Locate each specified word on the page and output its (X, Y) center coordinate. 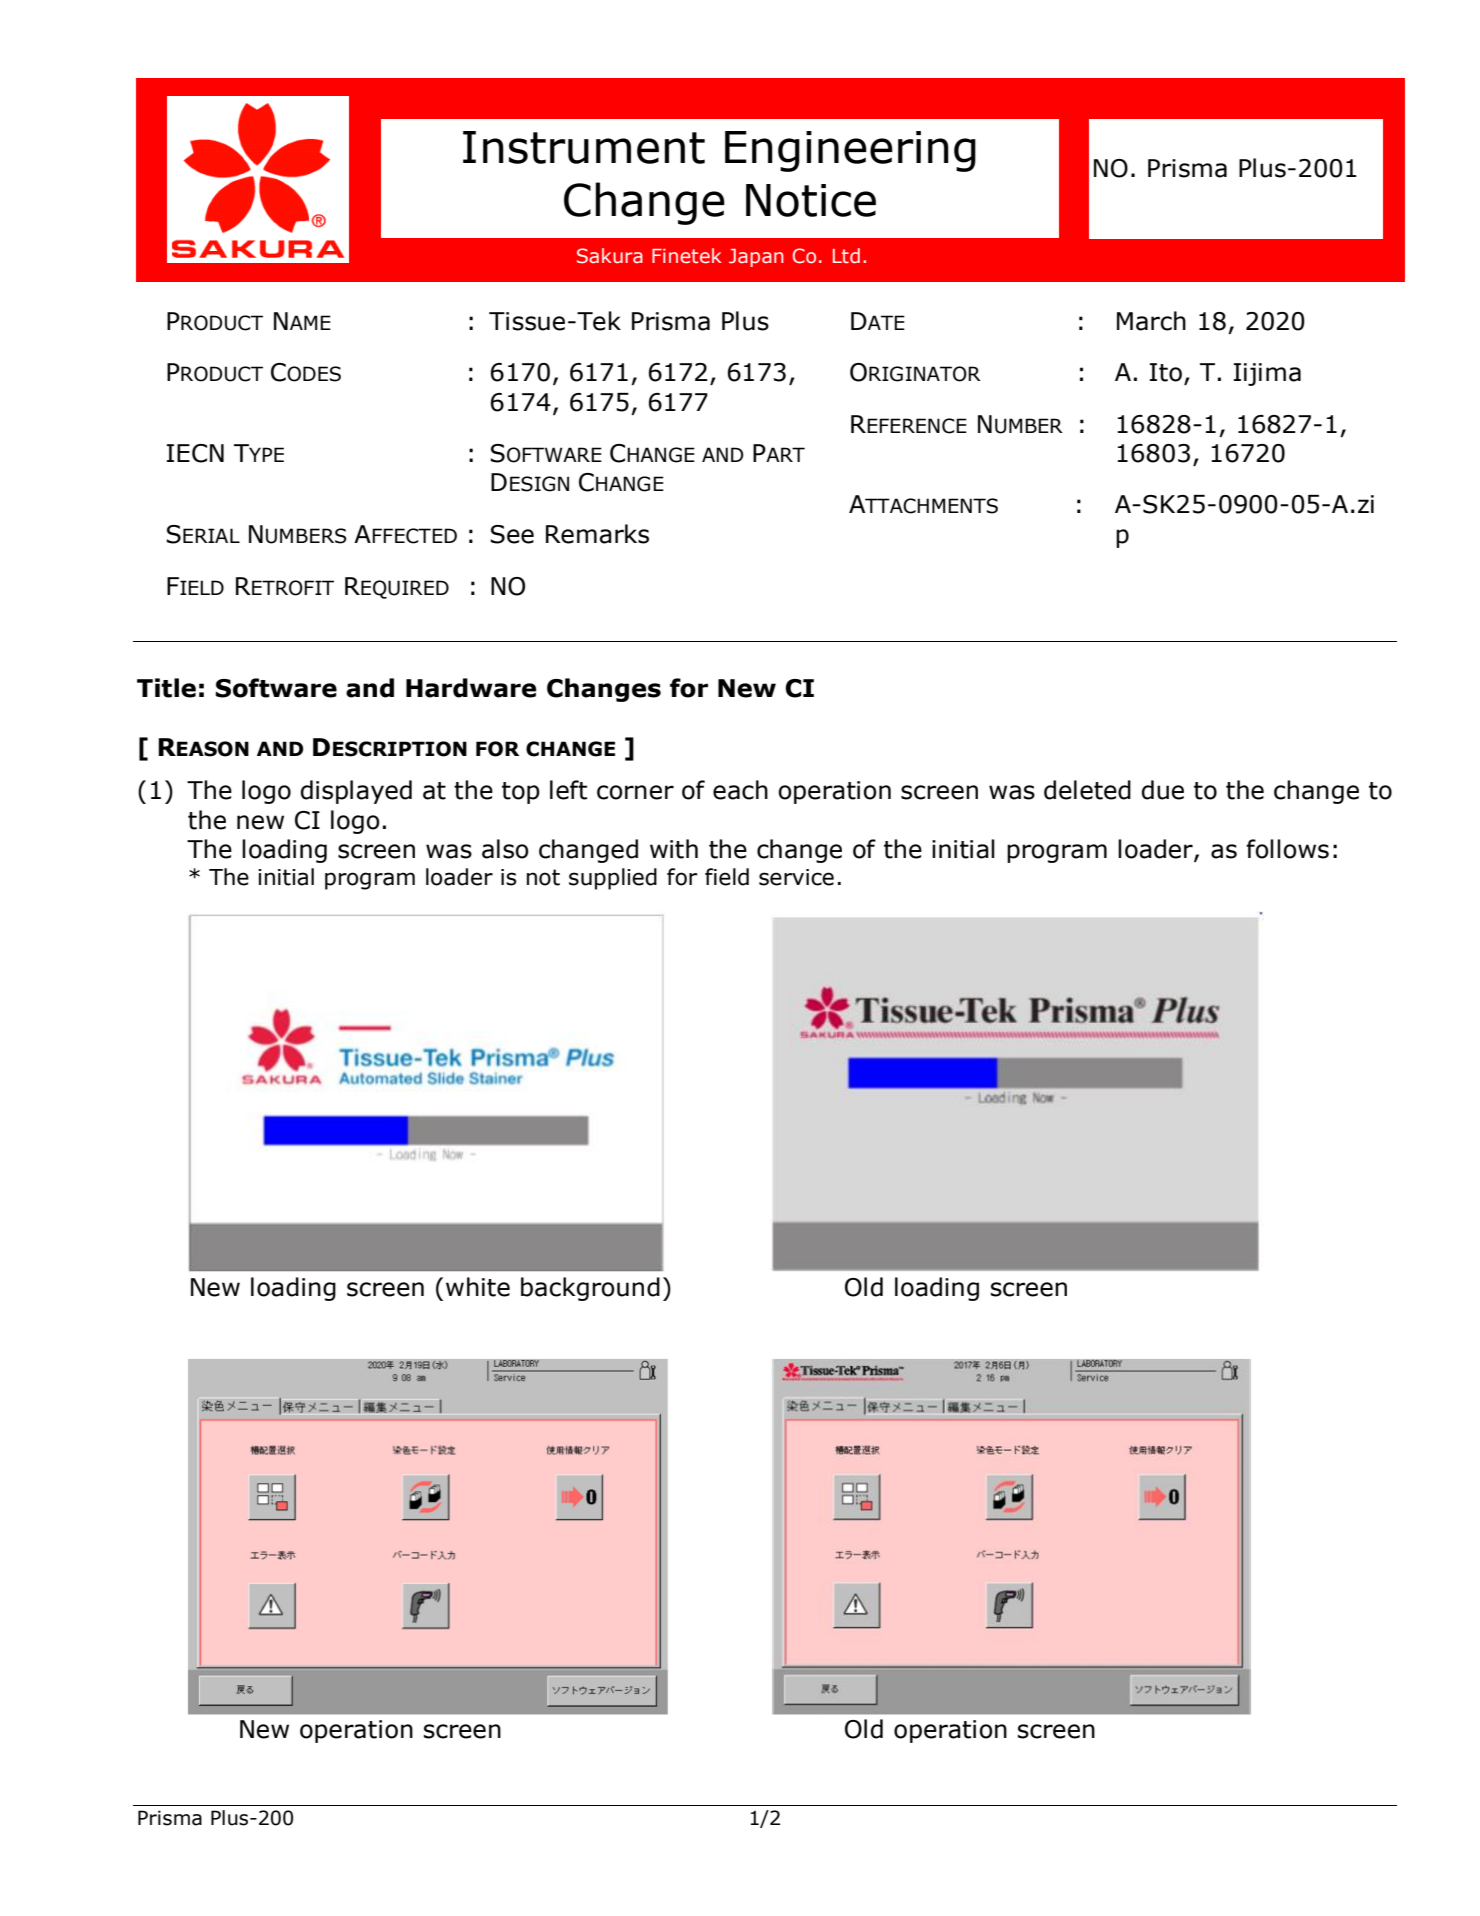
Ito (1166, 372)
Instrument (584, 147)
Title (166, 688)
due (1163, 790)
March (1151, 321)
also (505, 849)
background (590, 1289)
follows (1287, 849)
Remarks (597, 534)
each (740, 790)
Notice (811, 200)
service (796, 877)
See (512, 534)
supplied (613, 879)
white (478, 1287)
